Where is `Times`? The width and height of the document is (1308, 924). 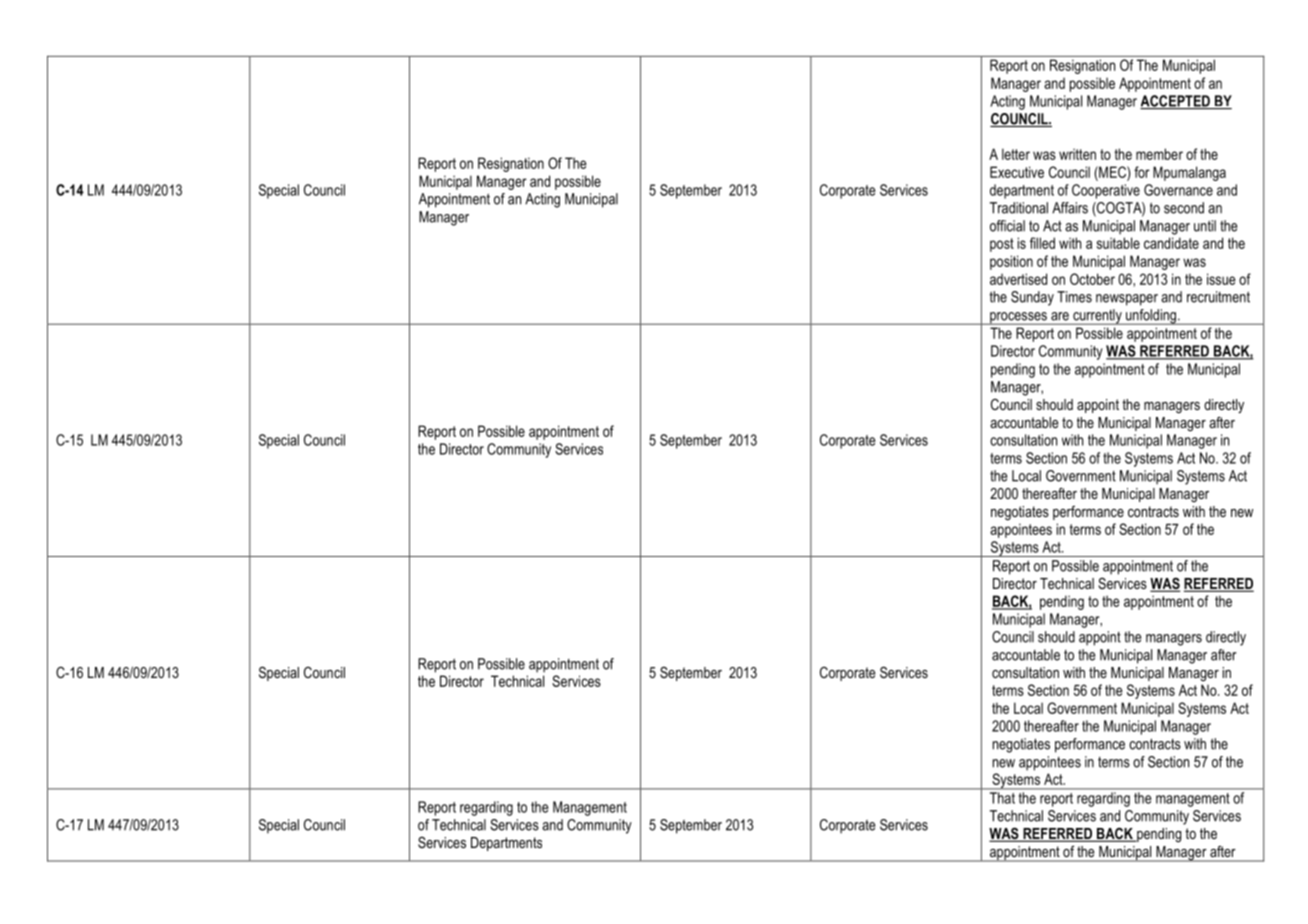 Times is located at coordinates (1074, 297).
